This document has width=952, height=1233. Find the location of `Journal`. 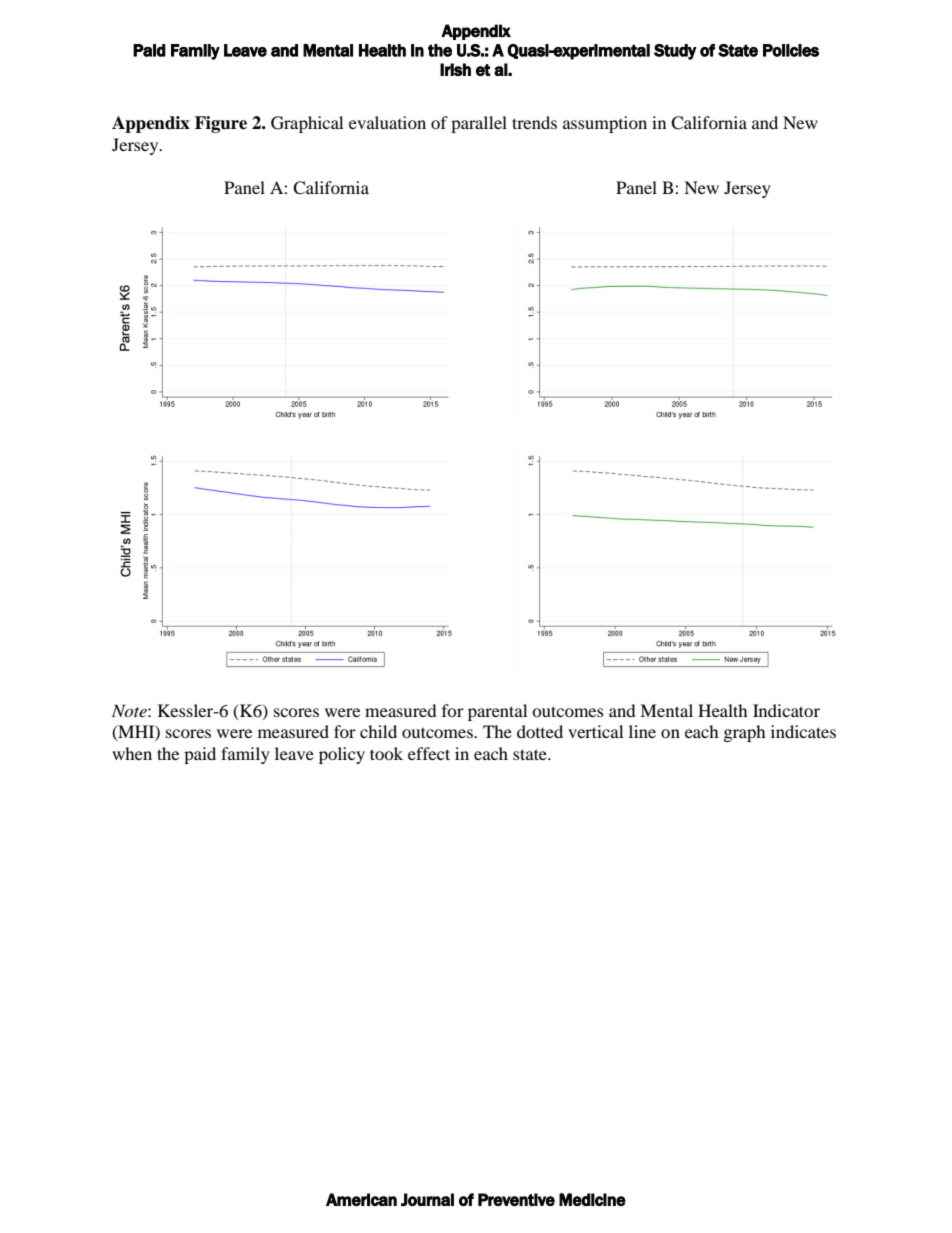

Journal is located at coordinates (427, 1199).
